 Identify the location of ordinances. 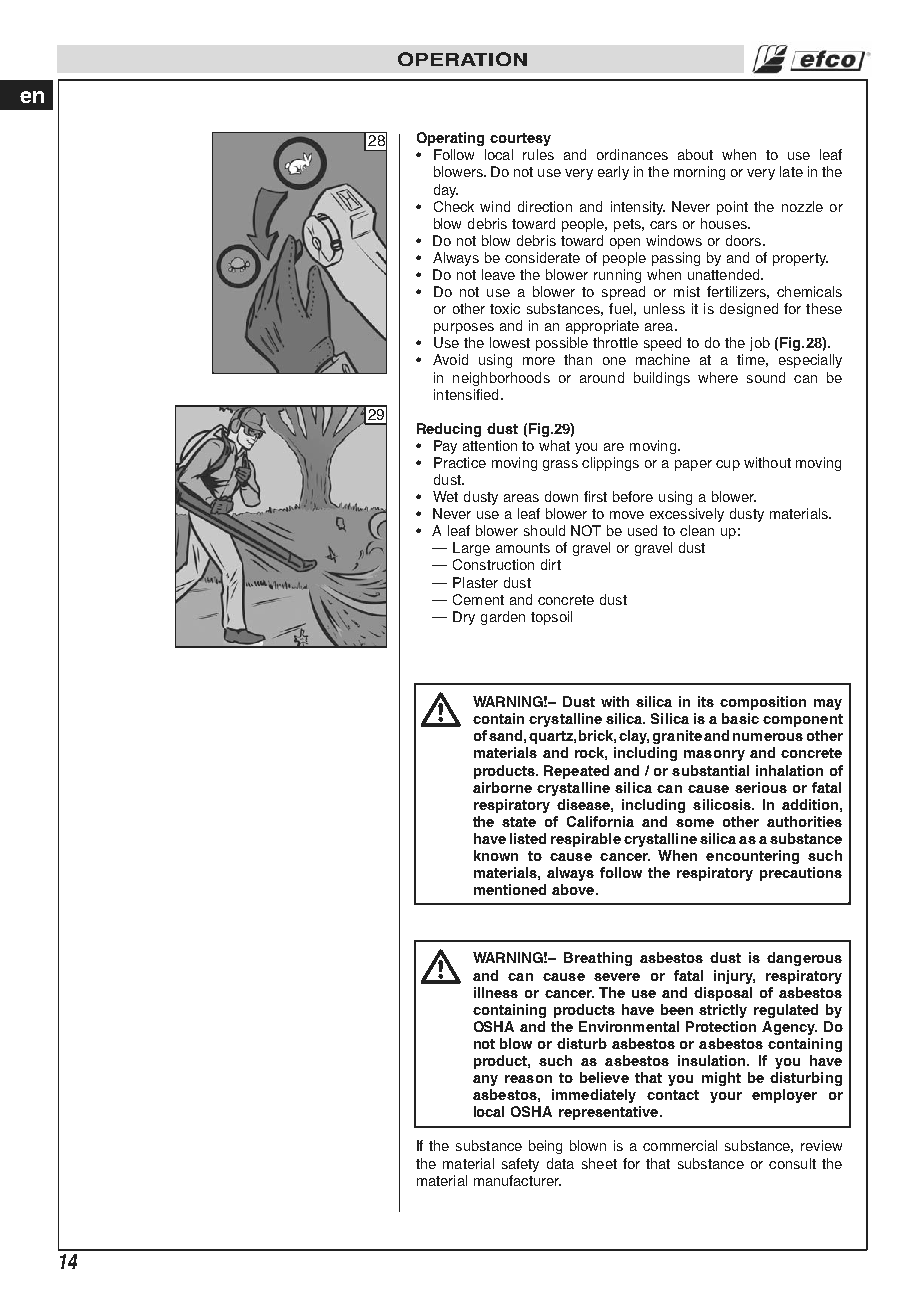
(632, 154).
